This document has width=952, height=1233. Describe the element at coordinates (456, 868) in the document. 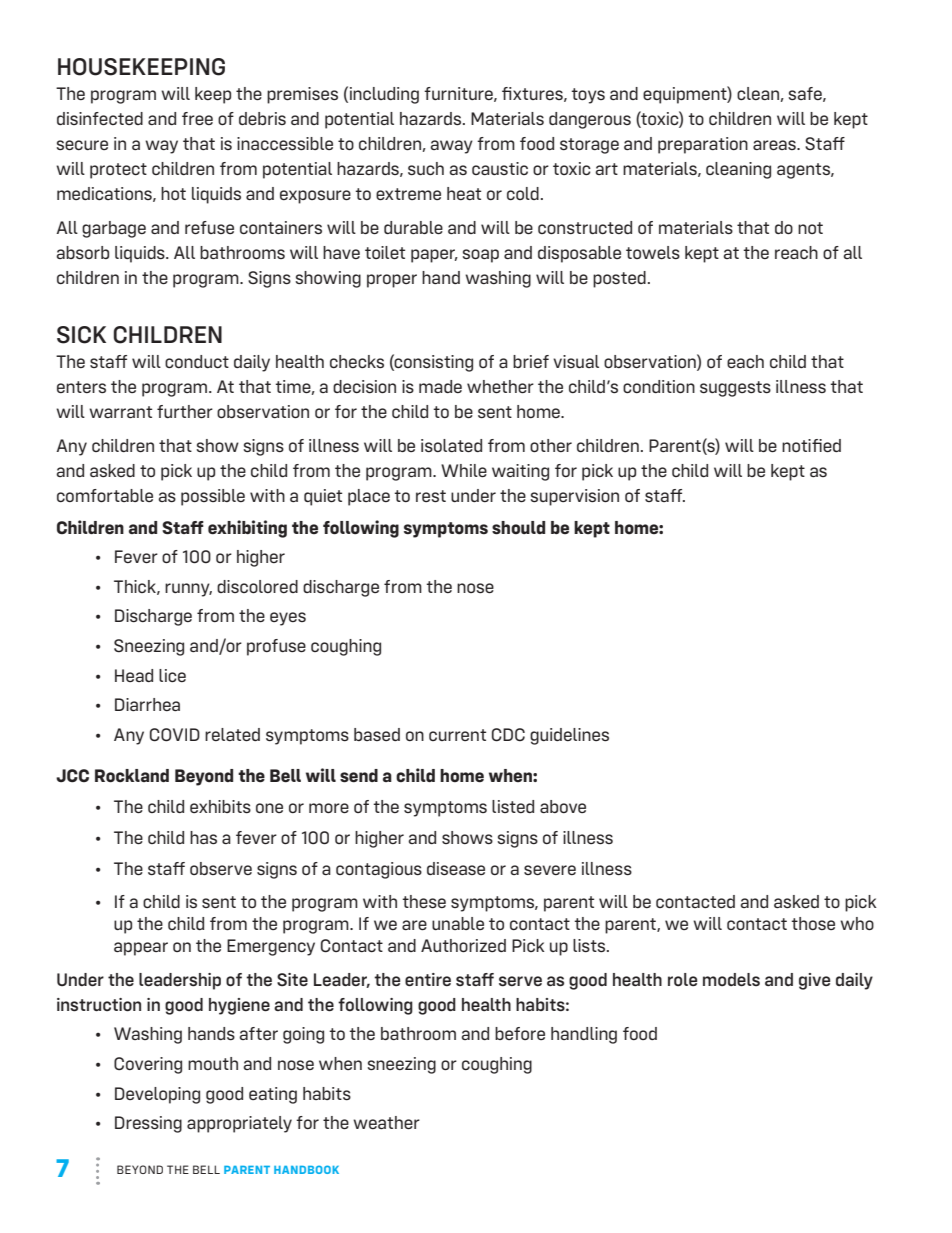

I see `disease` at that location.
